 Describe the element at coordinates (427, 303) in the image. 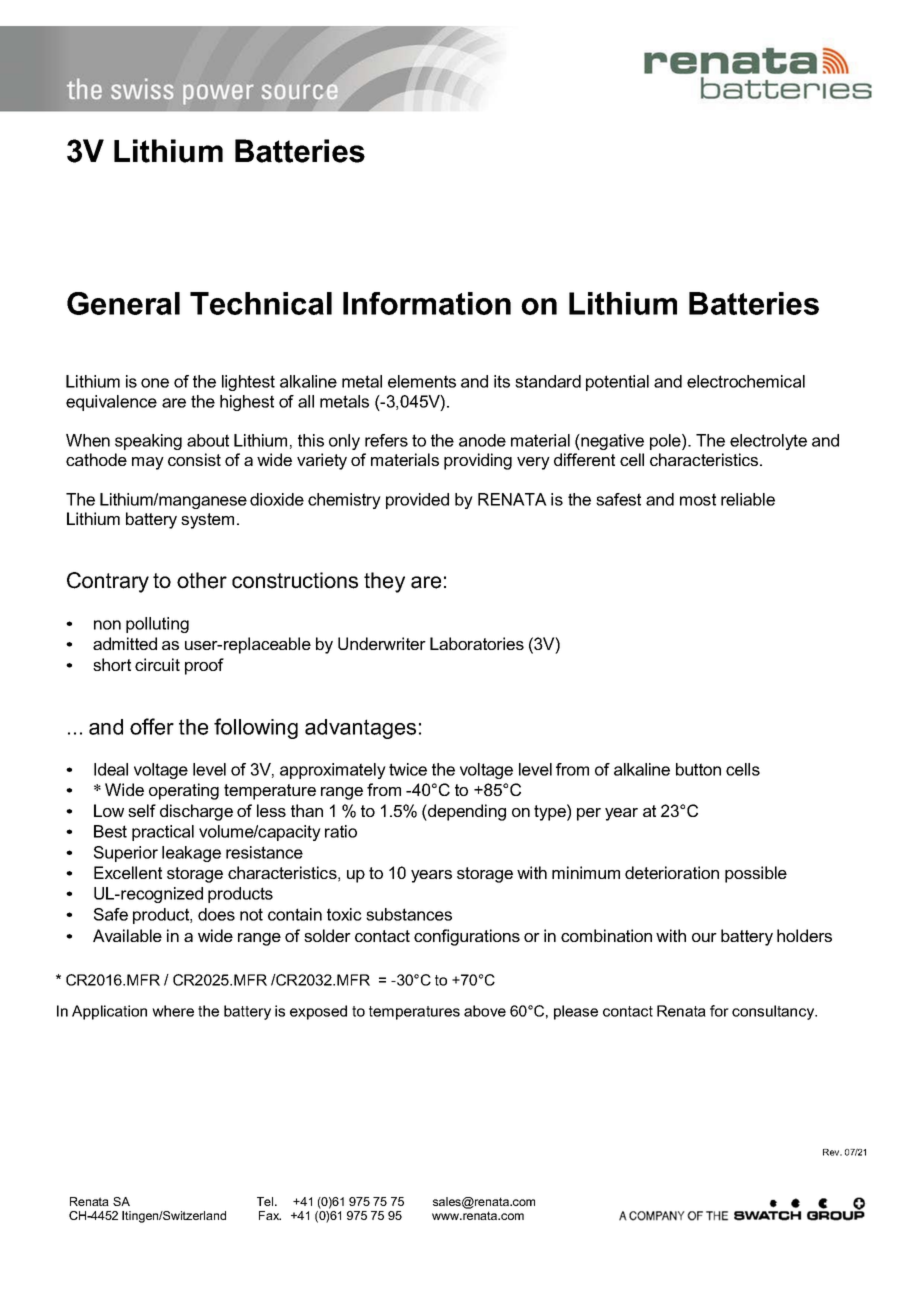

I see `Information` at that location.
